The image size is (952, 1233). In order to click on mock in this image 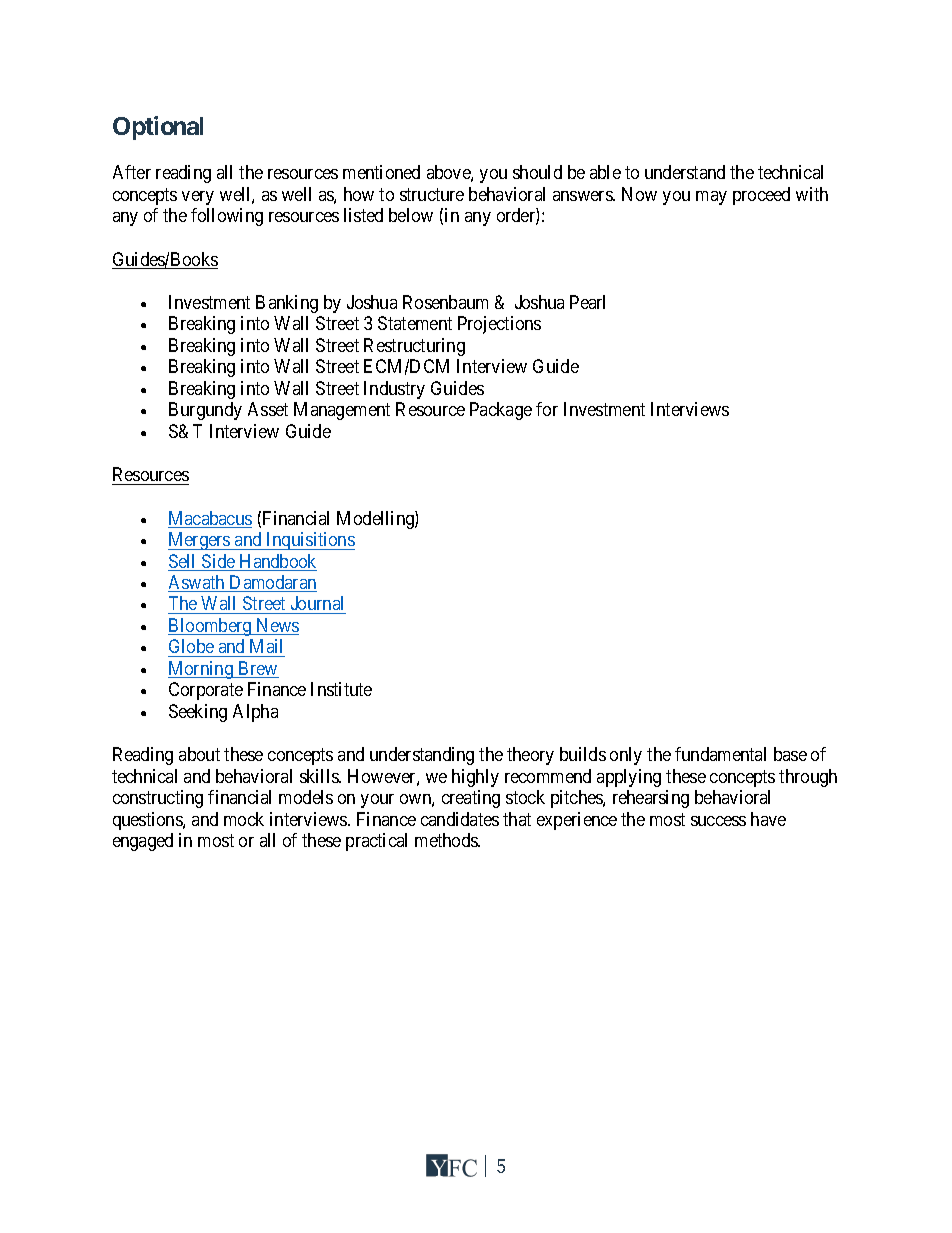, I will do `click(244, 819)`.
